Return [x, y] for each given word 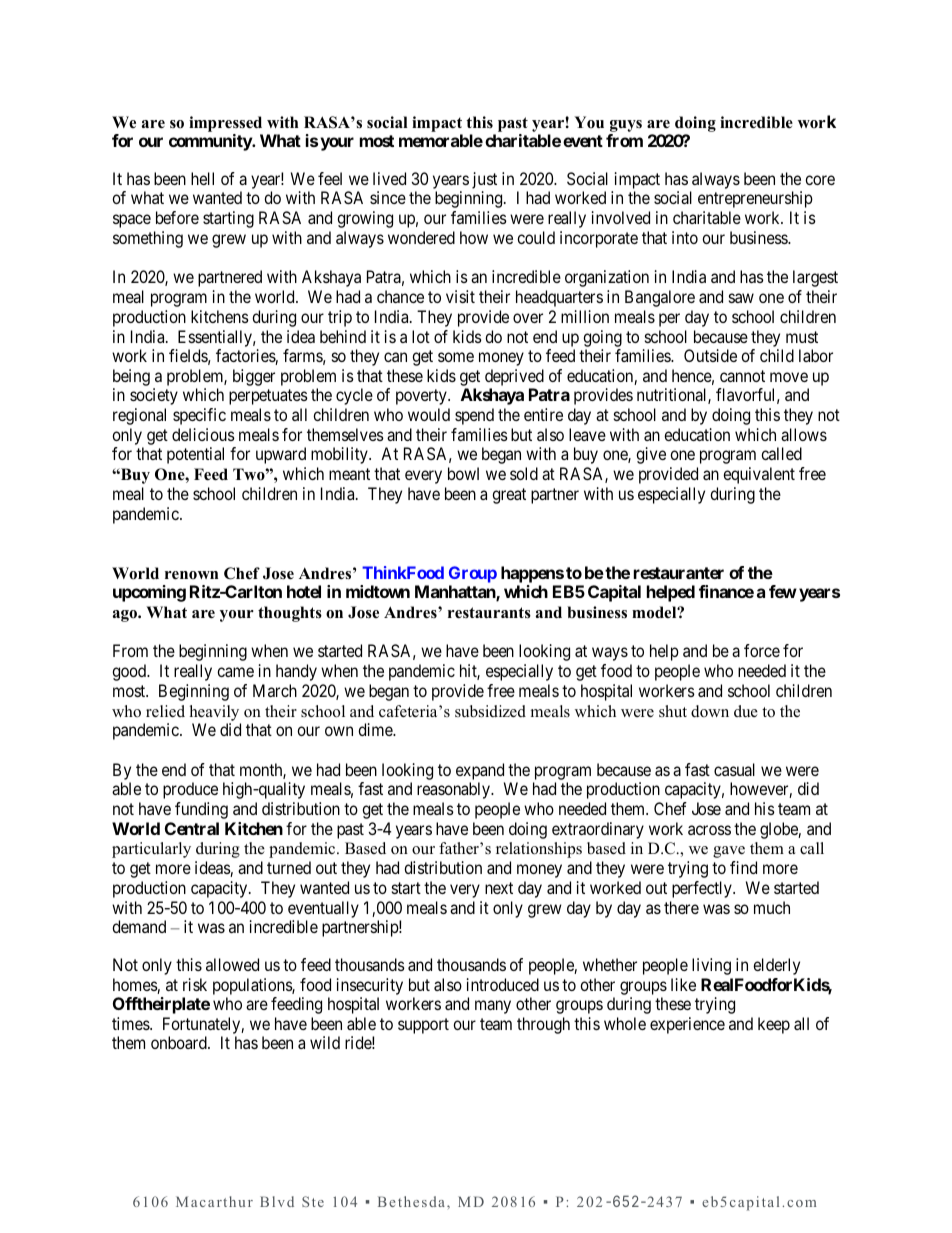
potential [195, 455]
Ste [313, 1201]
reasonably [455, 790]
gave [729, 852]
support [423, 1026]
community [211, 142]
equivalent [759, 475]
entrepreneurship [755, 199]
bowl [463, 473]
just [484, 182]
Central [192, 828]
